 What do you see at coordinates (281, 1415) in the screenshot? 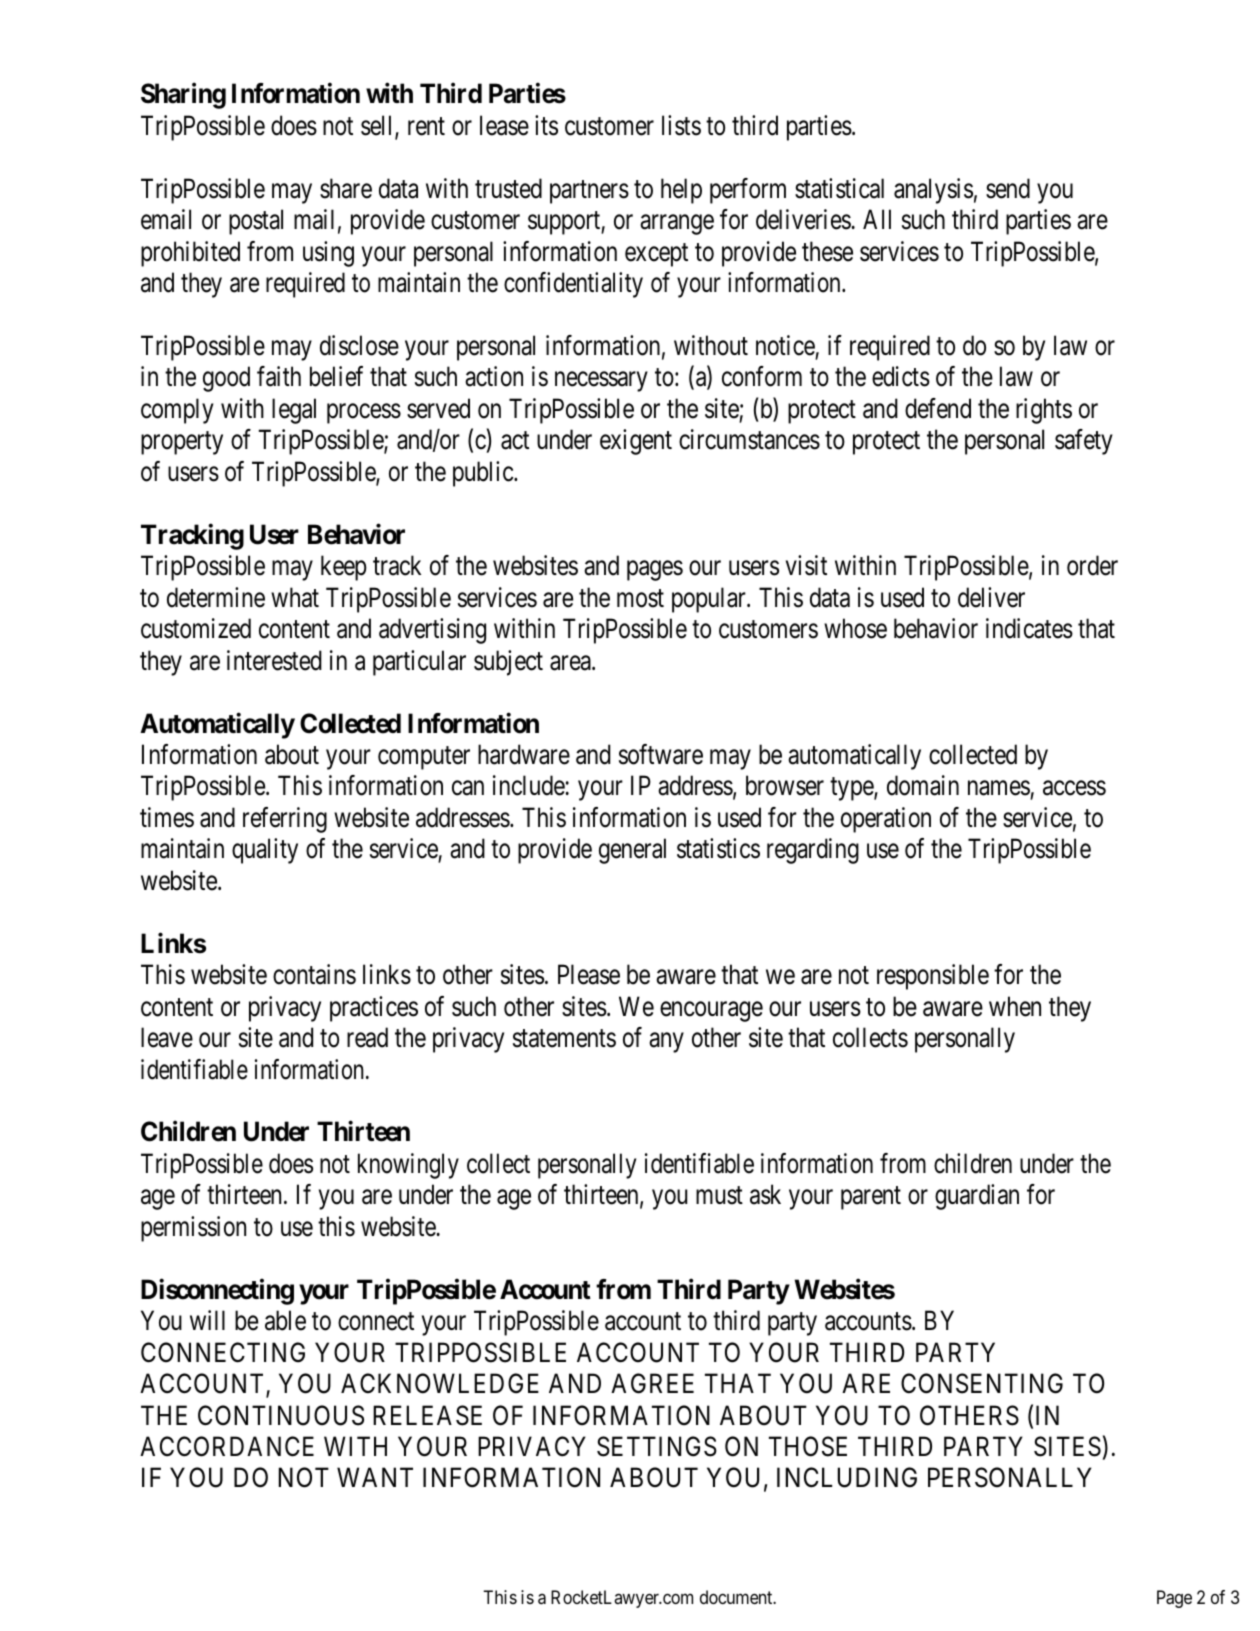
I see `CONTINUOUS` at bounding box center [281, 1415].
